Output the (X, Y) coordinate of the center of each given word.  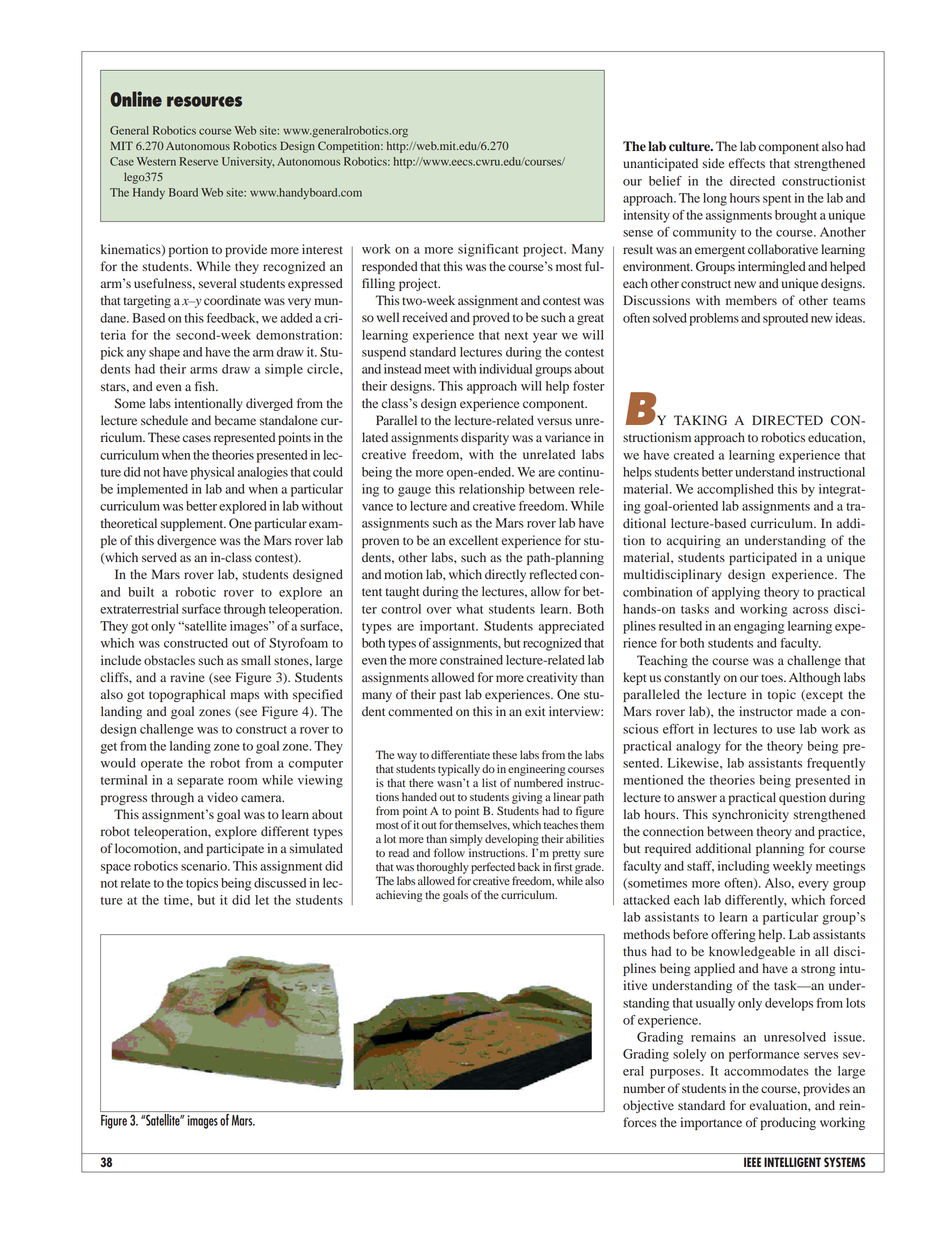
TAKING (700, 420)
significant (488, 250)
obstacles (169, 660)
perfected (493, 868)
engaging (759, 627)
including (744, 867)
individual (505, 369)
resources (204, 101)
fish (206, 386)
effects (747, 163)
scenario (205, 866)
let (262, 900)
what (469, 609)
